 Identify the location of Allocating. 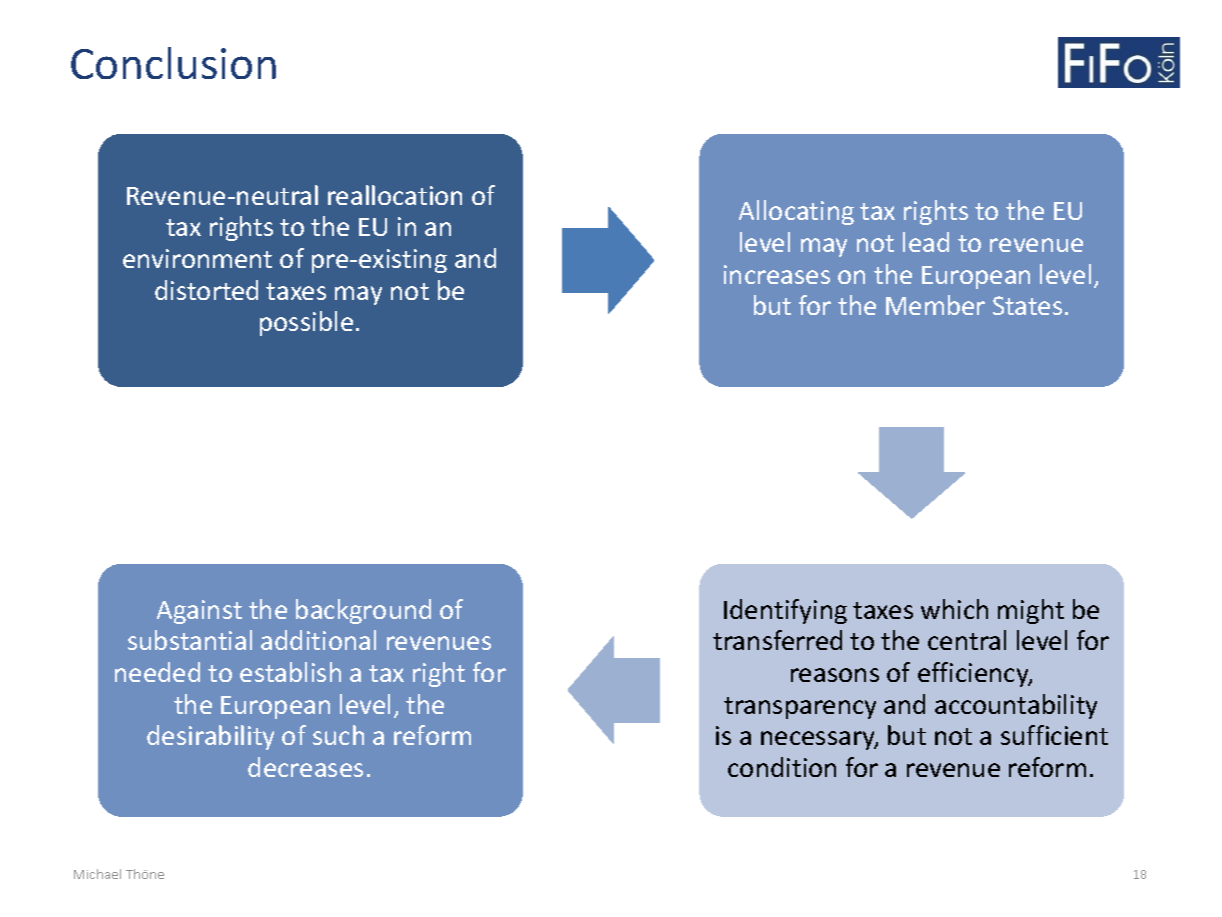
(796, 212).
